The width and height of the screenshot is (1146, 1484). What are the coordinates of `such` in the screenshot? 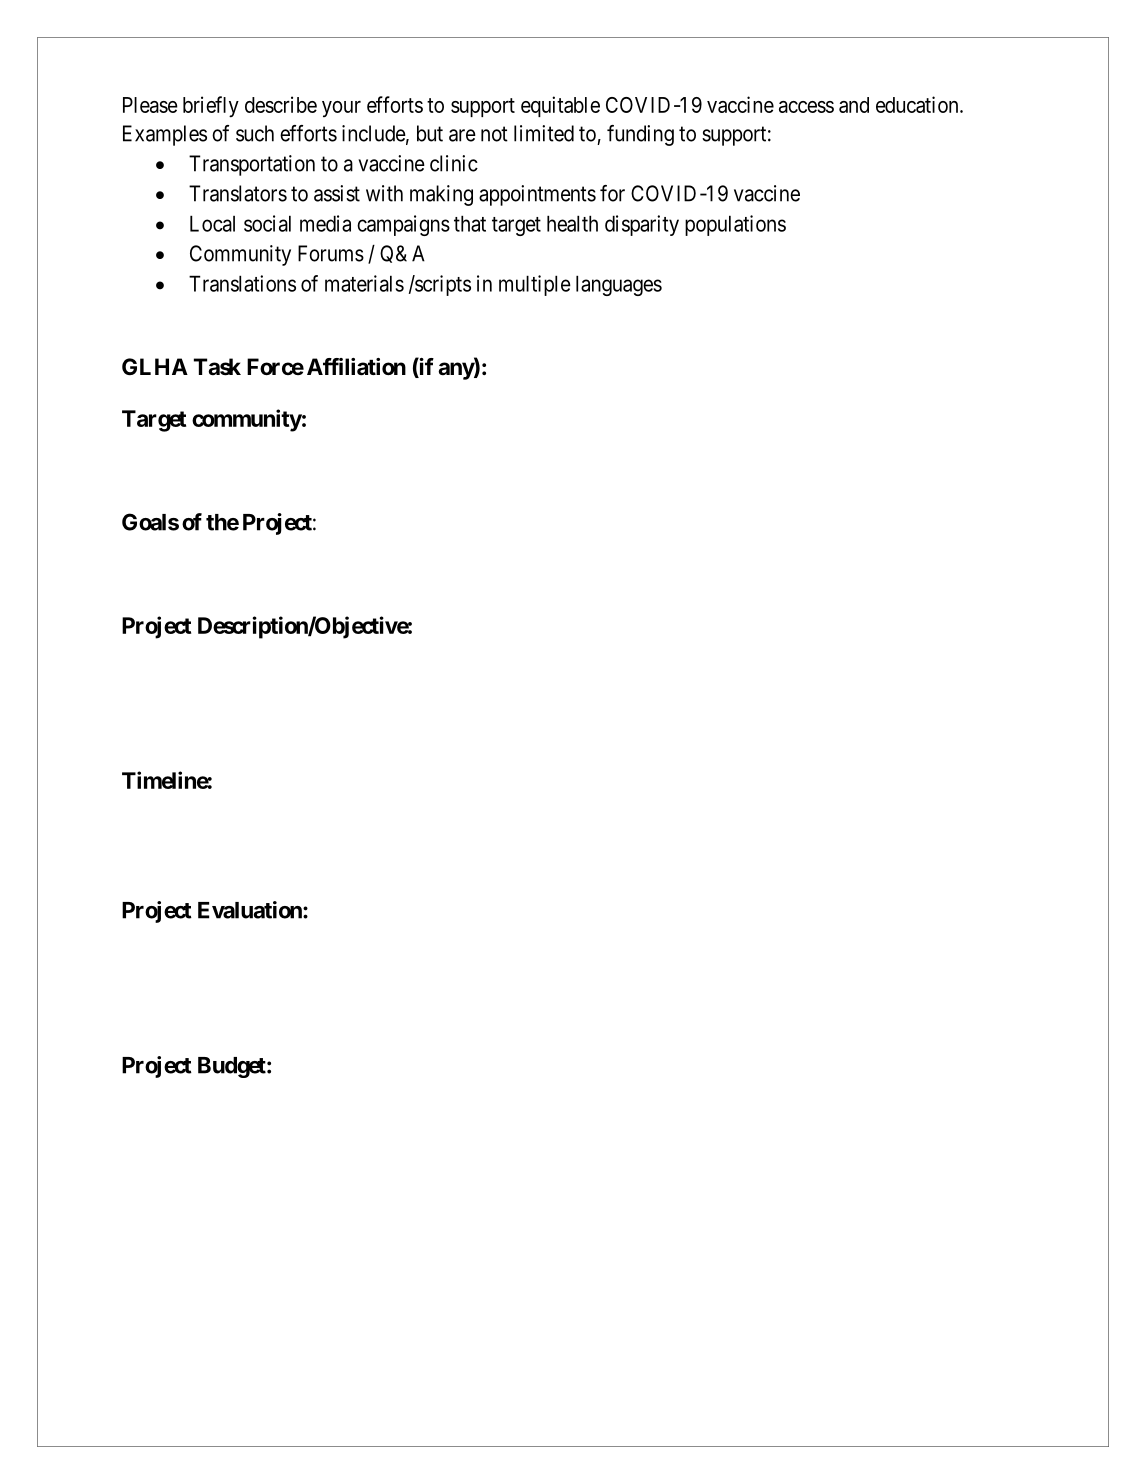 It's located at (255, 133).
